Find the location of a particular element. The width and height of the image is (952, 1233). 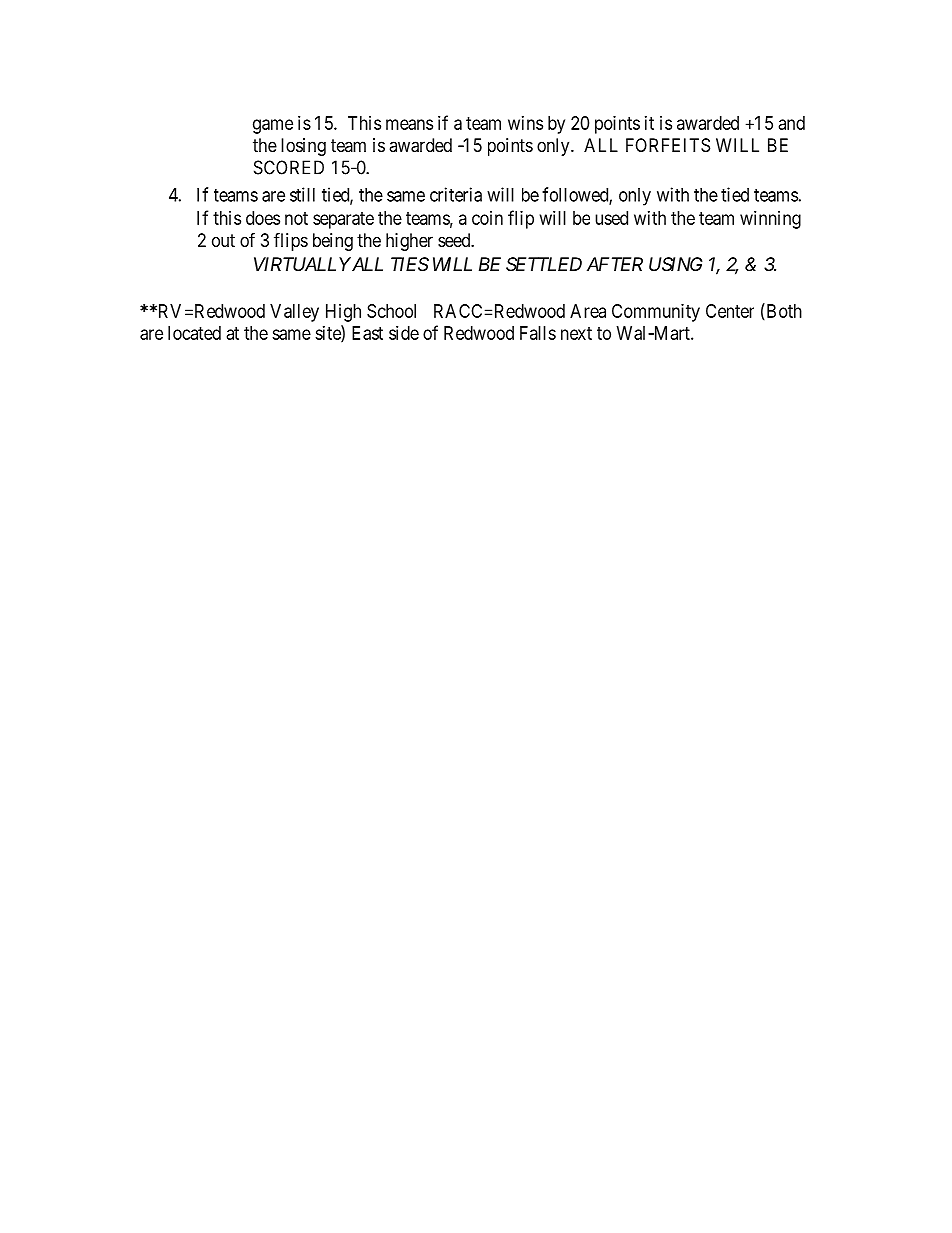

VIRTUALLY is located at coordinates (302, 264).
